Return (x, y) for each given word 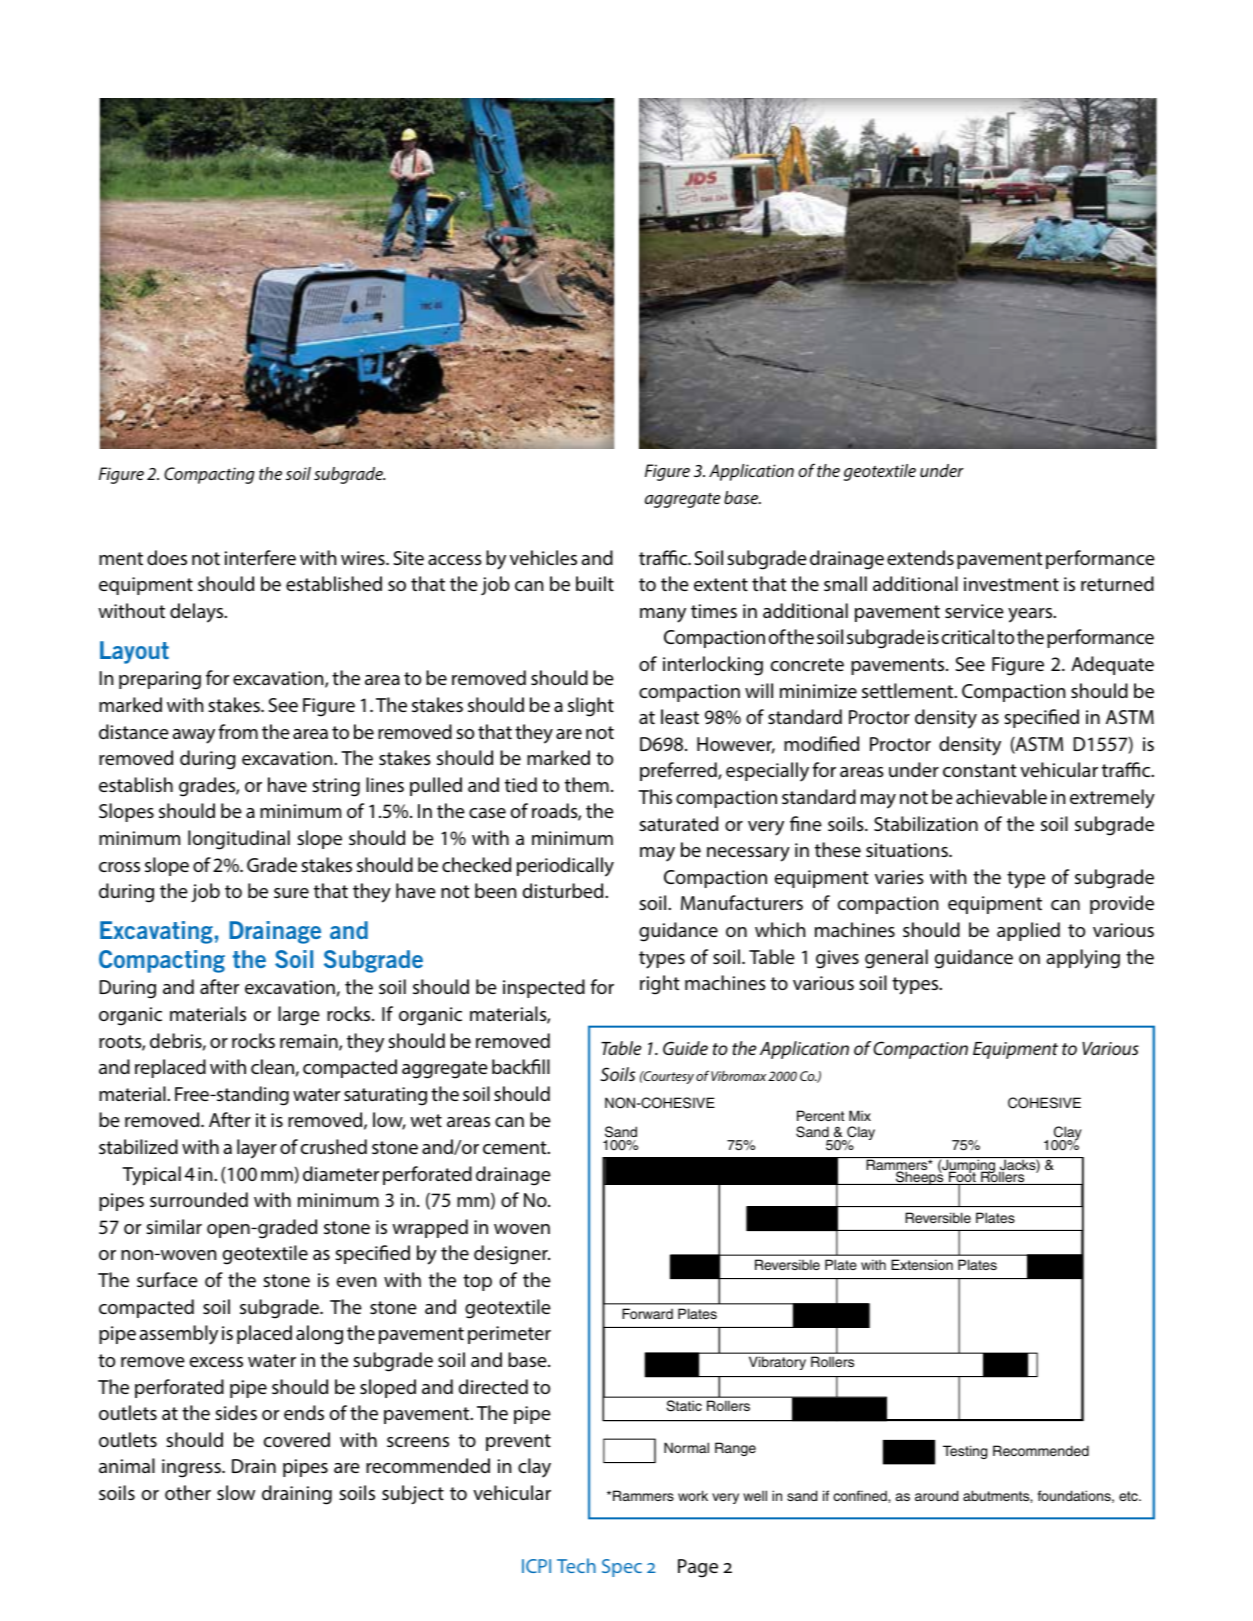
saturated (678, 823)
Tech (576, 1565)
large (299, 1016)
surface (167, 1279)
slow (236, 1492)
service (974, 611)
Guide (685, 1048)
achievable (1001, 796)
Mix (860, 1115)
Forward (647, 1313)
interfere (260, 557)
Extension (922, 1264)
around (936, 1495)
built (595, 583)
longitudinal (239, 840)
